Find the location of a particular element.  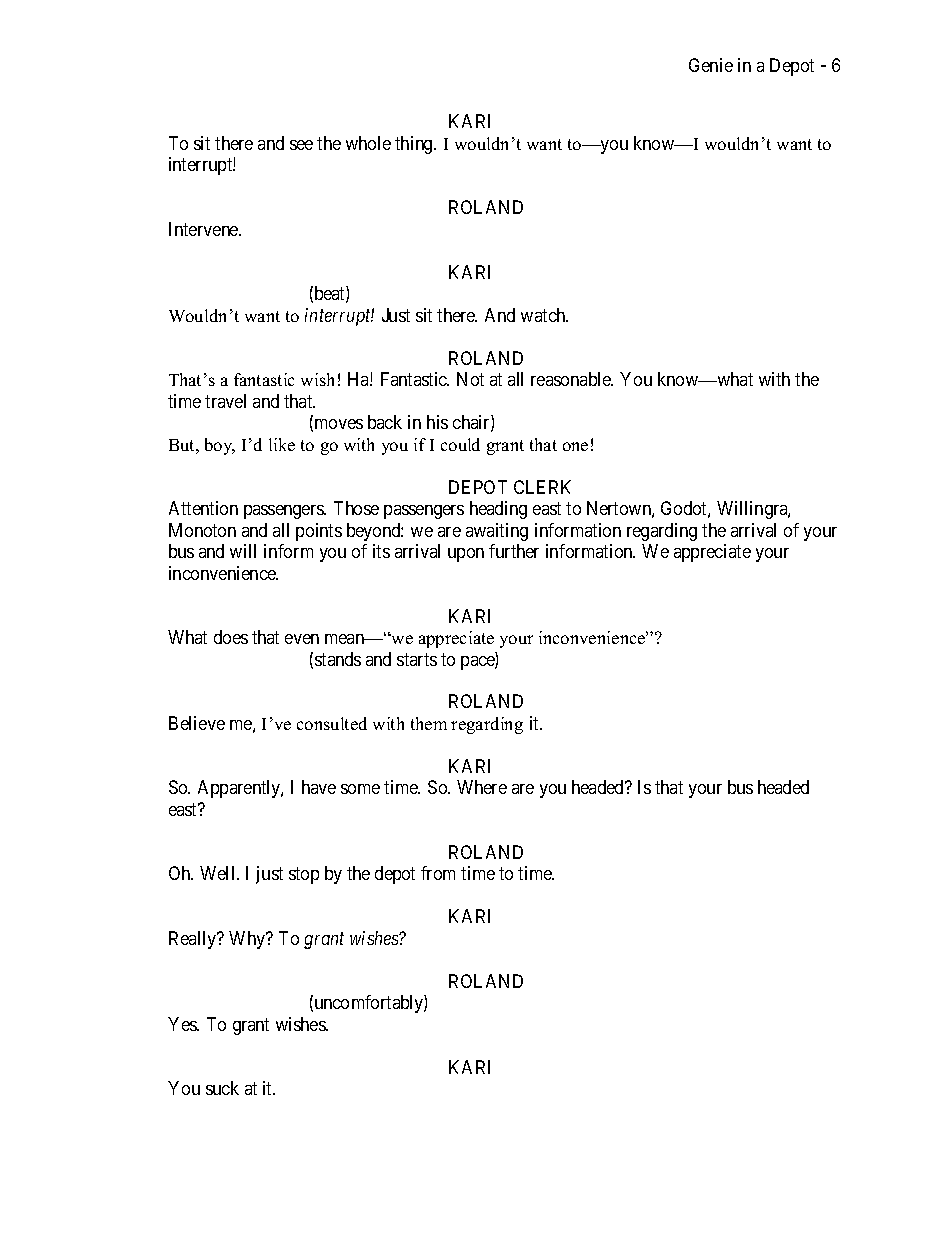

suck is located at coordinates (222, 1088).
